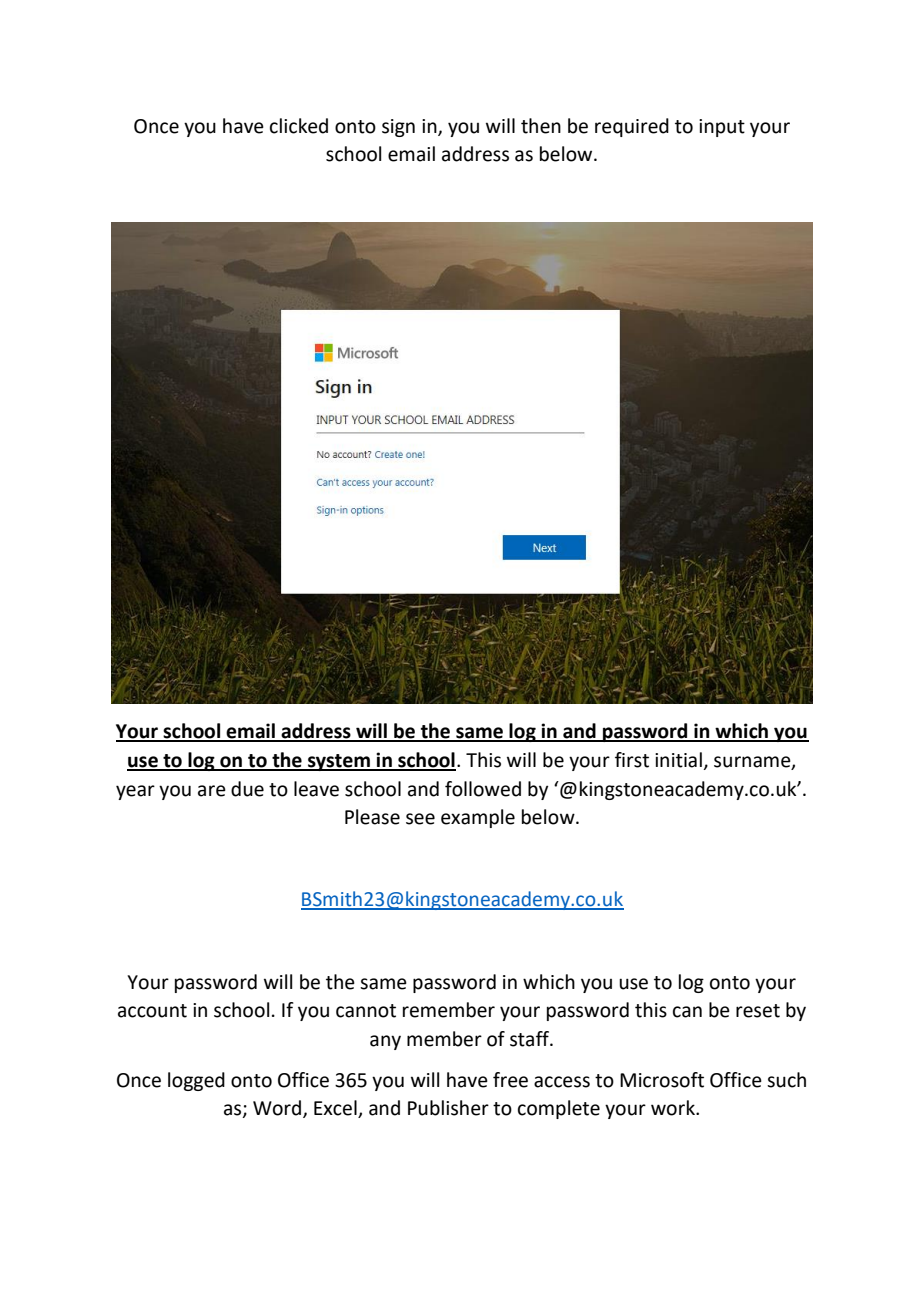 This screenshot has height=1308, width=924. Describe the element at coordinates (196, 1081) in the screenshot. I see `logged` at that location.
